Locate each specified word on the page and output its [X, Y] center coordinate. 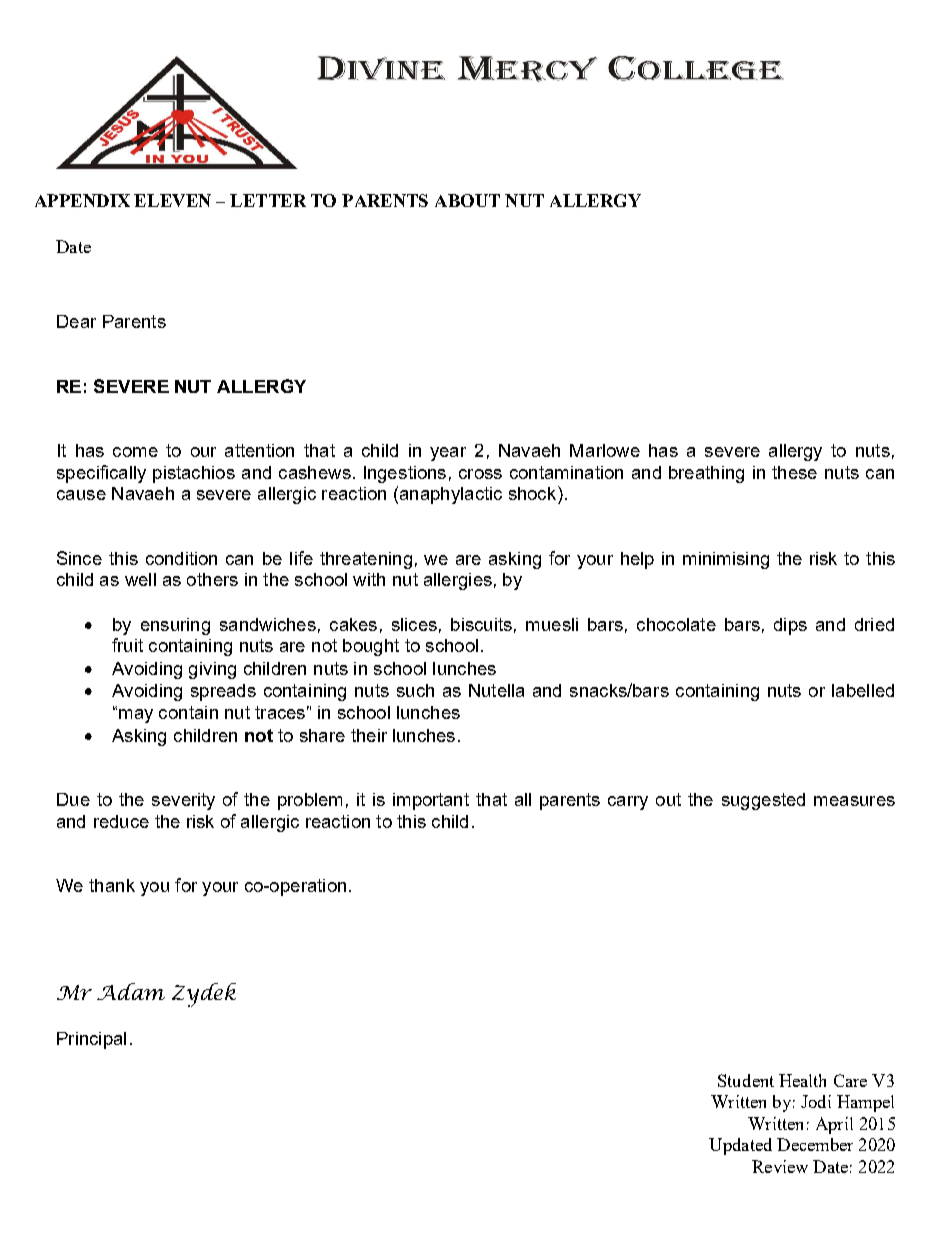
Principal [91, 1040]
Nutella [496, 690]
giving [212, 670]
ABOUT [467, 200]
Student [746, 1080]
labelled [863, 690]
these [794, 472]
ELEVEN [172, 200]
